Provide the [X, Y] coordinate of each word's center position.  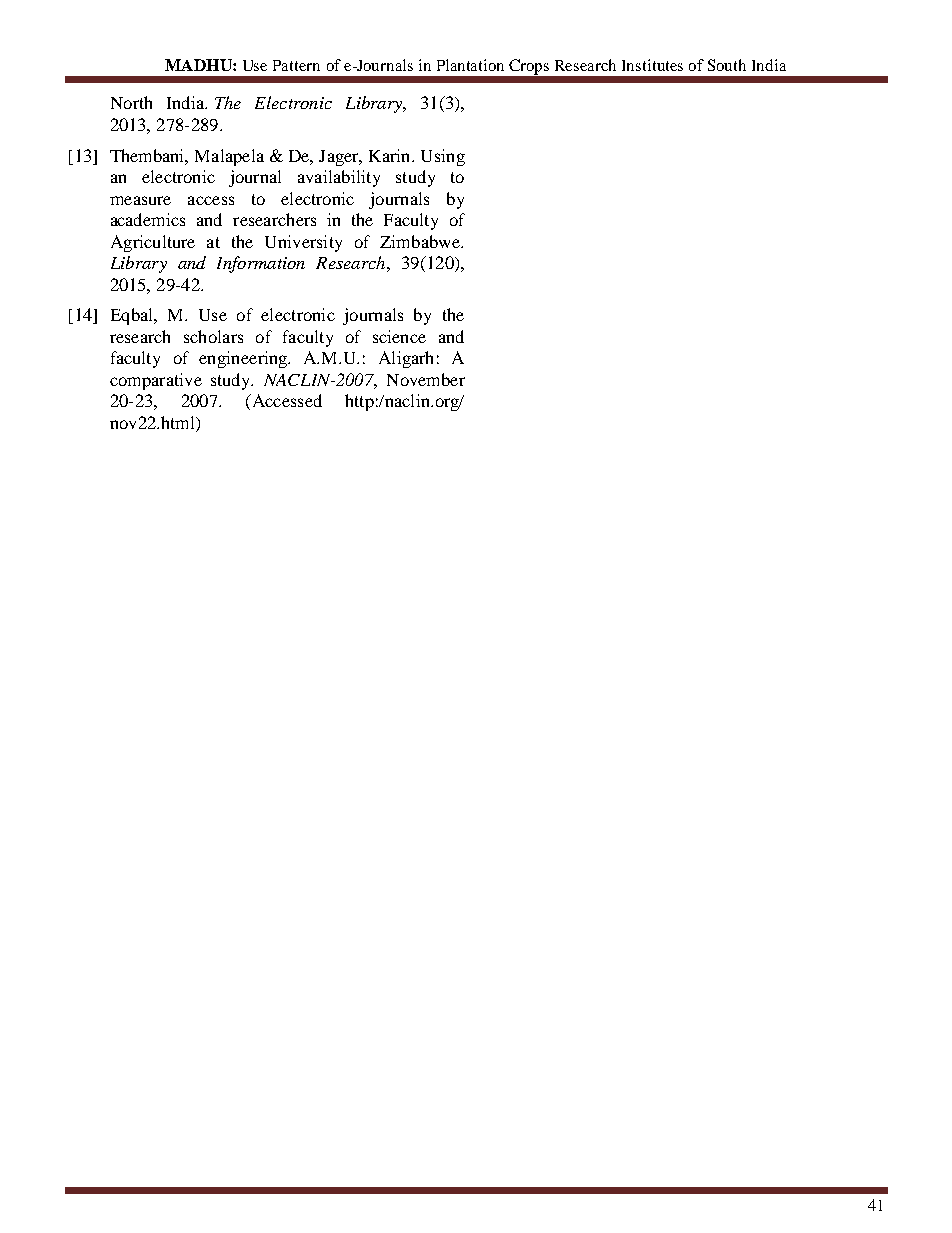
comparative [156, 381]
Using [443, 157]
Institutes [652, 65]
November [426, 379]
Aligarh [406, 359]
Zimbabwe [421, 241]
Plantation [470, 65]
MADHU [199, 65]
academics [148, 219]
